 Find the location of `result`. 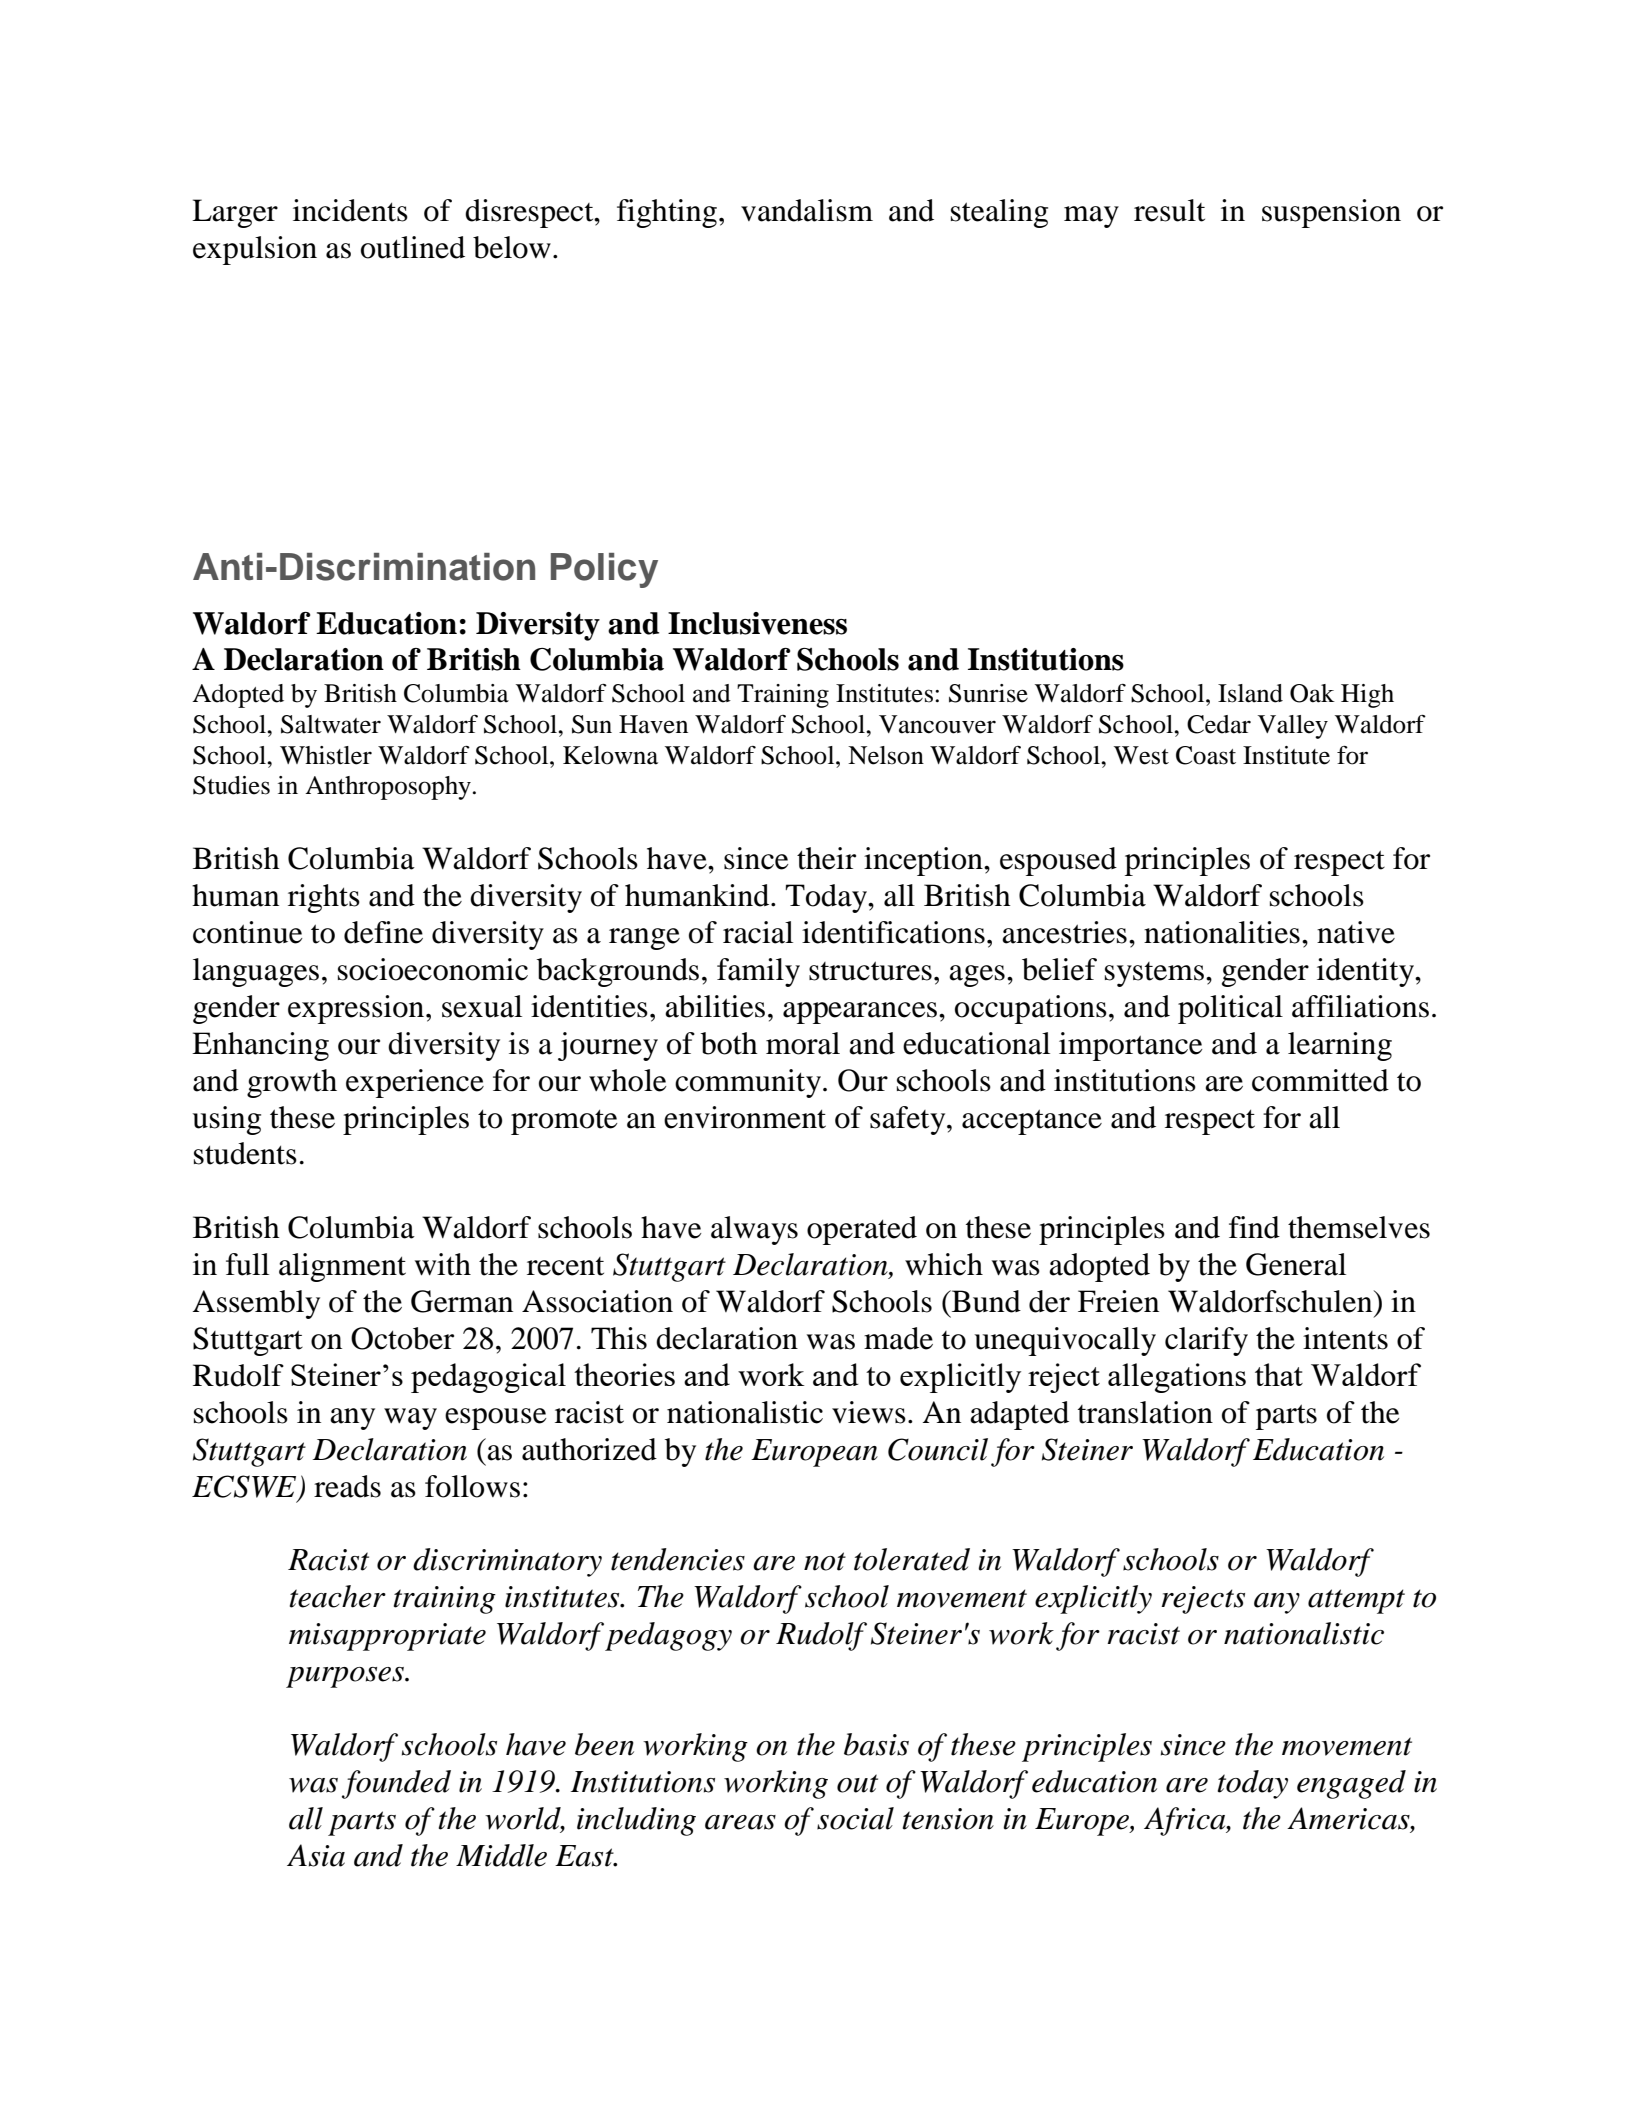

result is located at coordinates (1169, 210).
